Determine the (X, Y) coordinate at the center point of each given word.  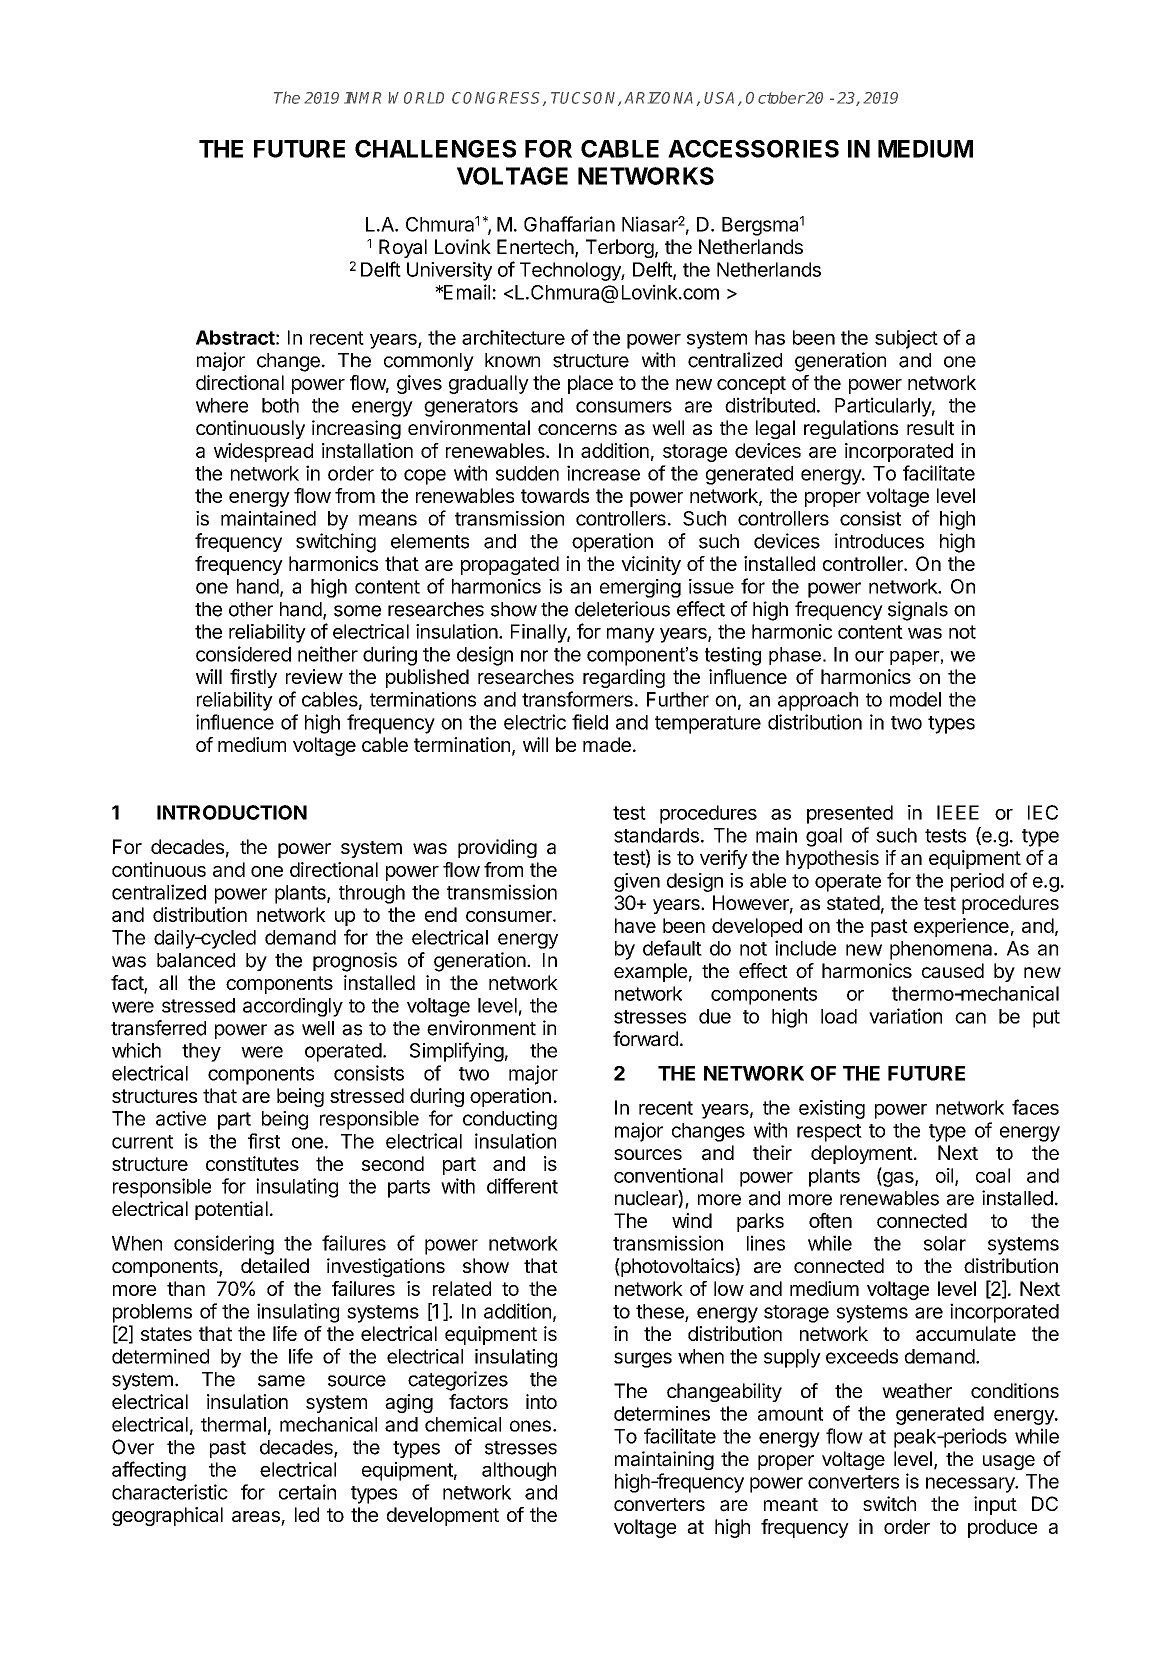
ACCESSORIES (753, 149)
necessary (971, 1485)
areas (256, 1516)
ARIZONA (659, 98)
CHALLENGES (435, 149)
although (519, 1471)
